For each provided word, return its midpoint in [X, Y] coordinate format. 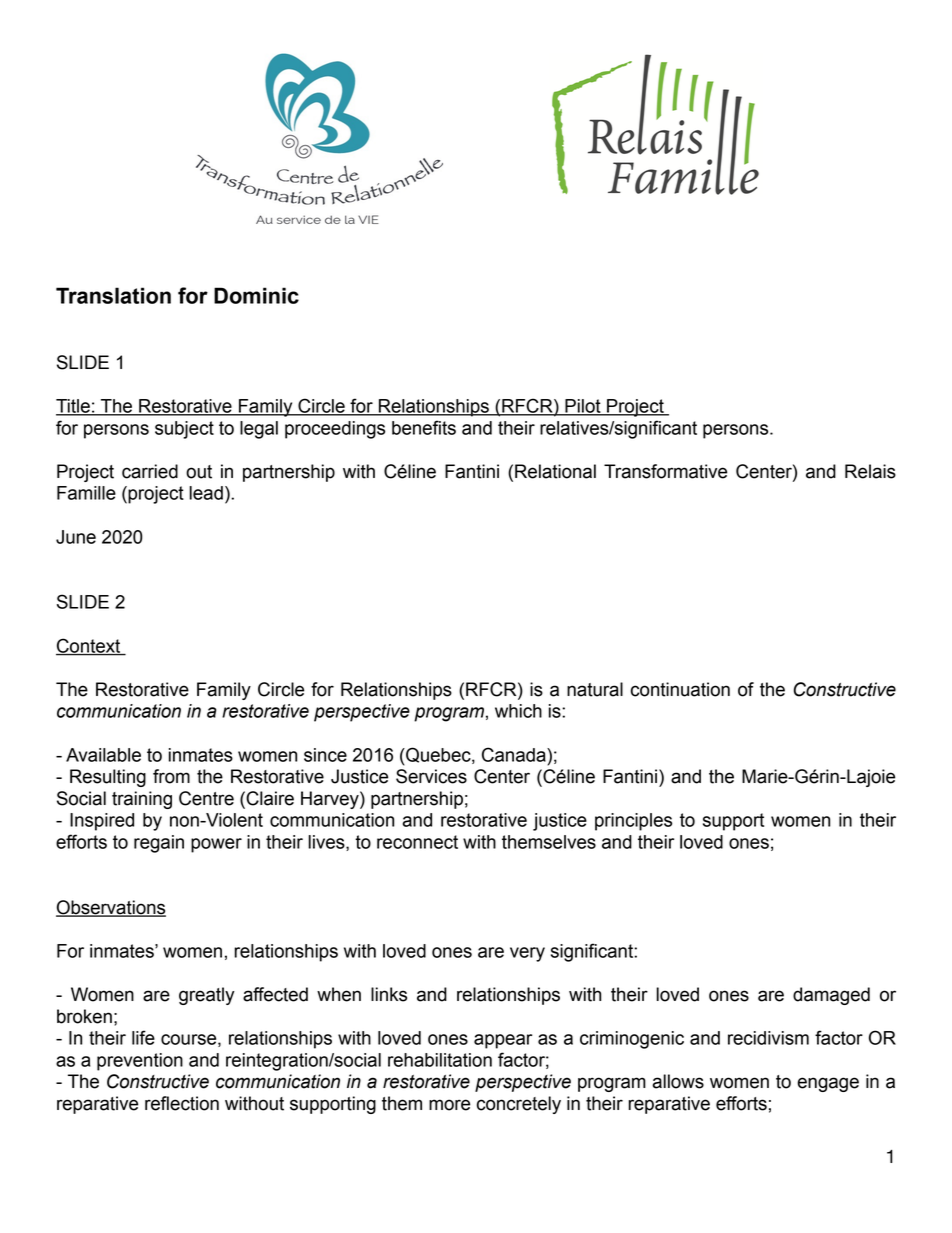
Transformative [665, 471]
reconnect [417, 842]
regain [159, 844]
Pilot [583, 407]
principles [633, 822]
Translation [113, 295]
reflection [182, 1103]
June [76, 537]
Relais [870, 471]
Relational [555, 471]
